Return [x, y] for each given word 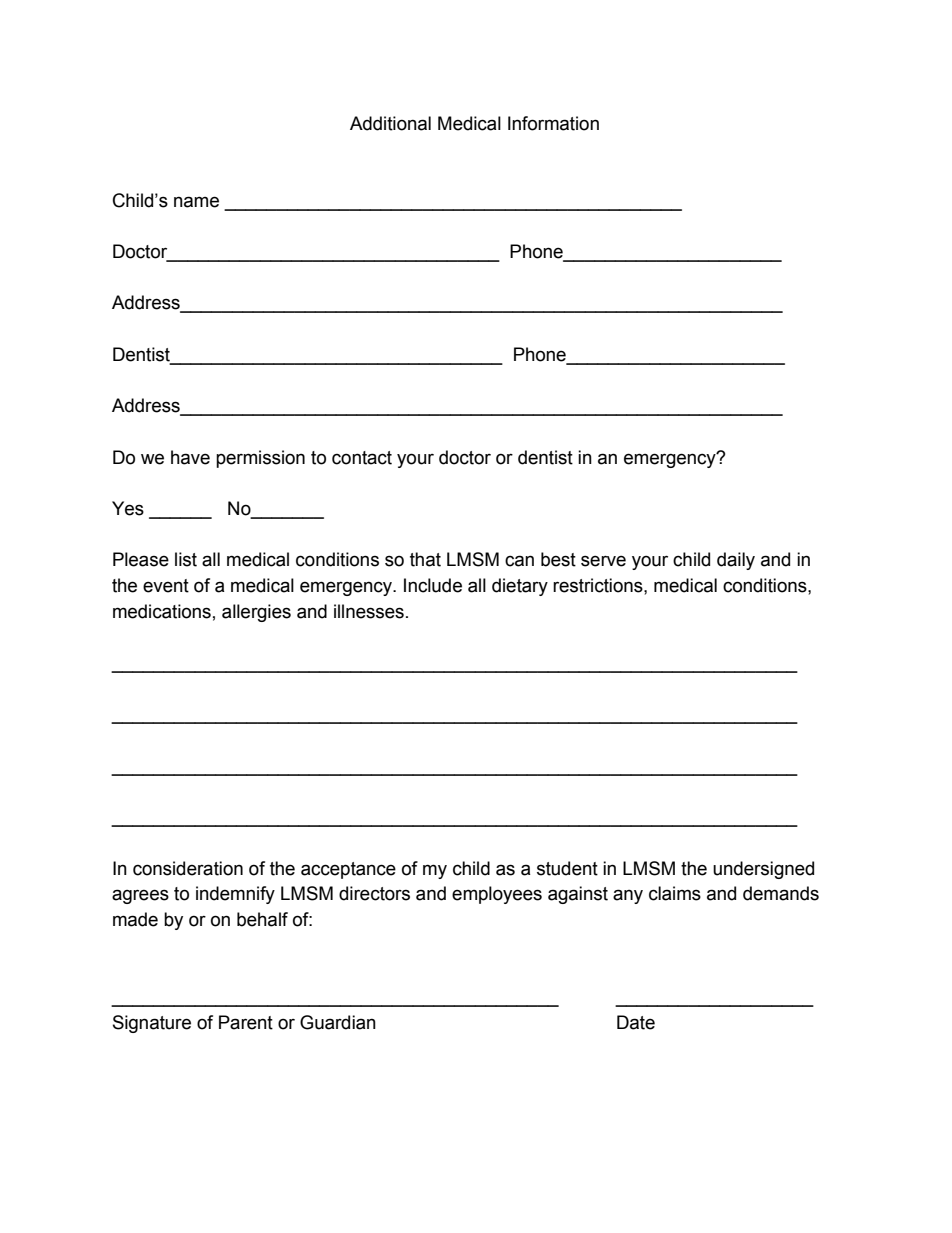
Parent [246, 1022]
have [190, 457]
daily [736, 561]
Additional [390, 123]
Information [553, 123]
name [196, 202]
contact [362, 458]
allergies [256, 613]
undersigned [763, 870]
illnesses [369, 611]
